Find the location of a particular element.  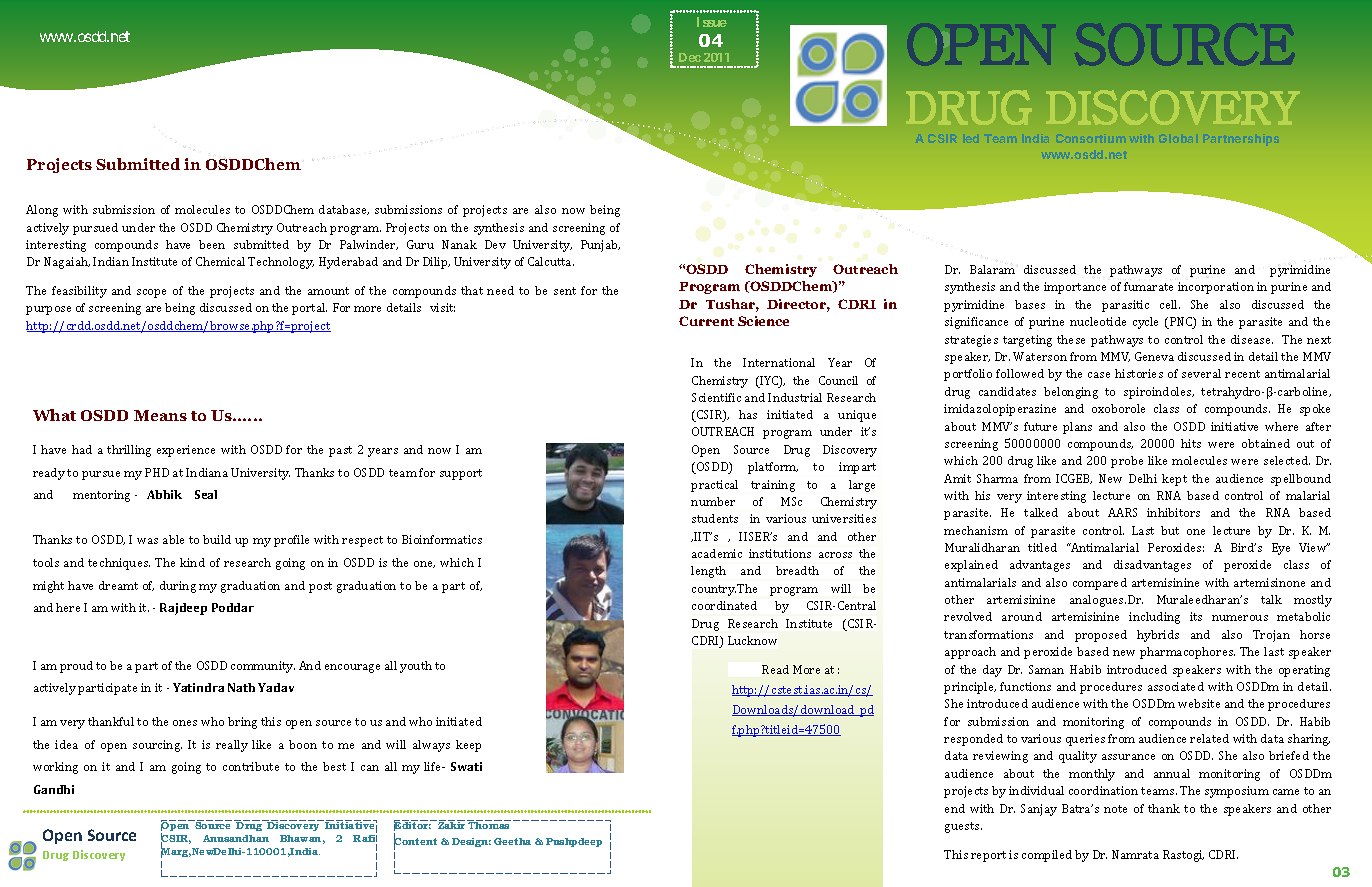

Dec is located at coordinates (690, 57).
